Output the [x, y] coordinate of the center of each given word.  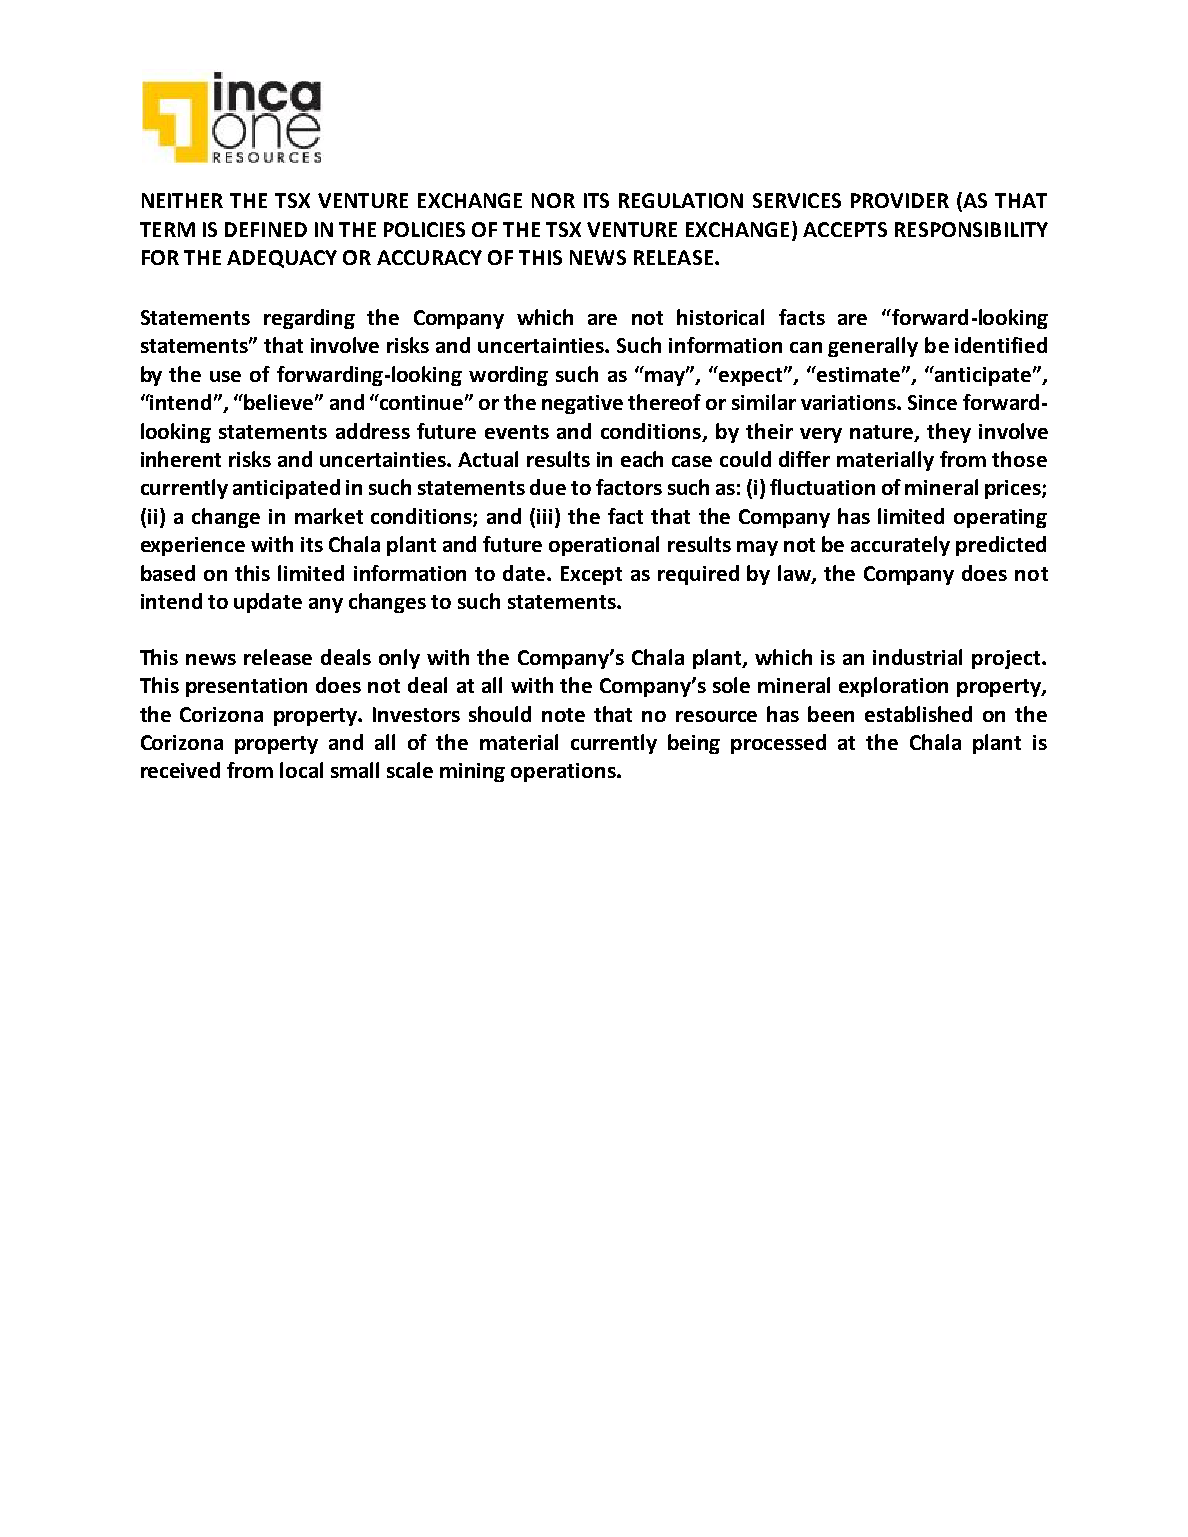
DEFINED [266, 229]
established [918, 714]
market [329, 516]
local [301, 770]
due [548, 487]
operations [564, 772]
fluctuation [822, 487]
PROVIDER [900, 200]
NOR [553, 200]
